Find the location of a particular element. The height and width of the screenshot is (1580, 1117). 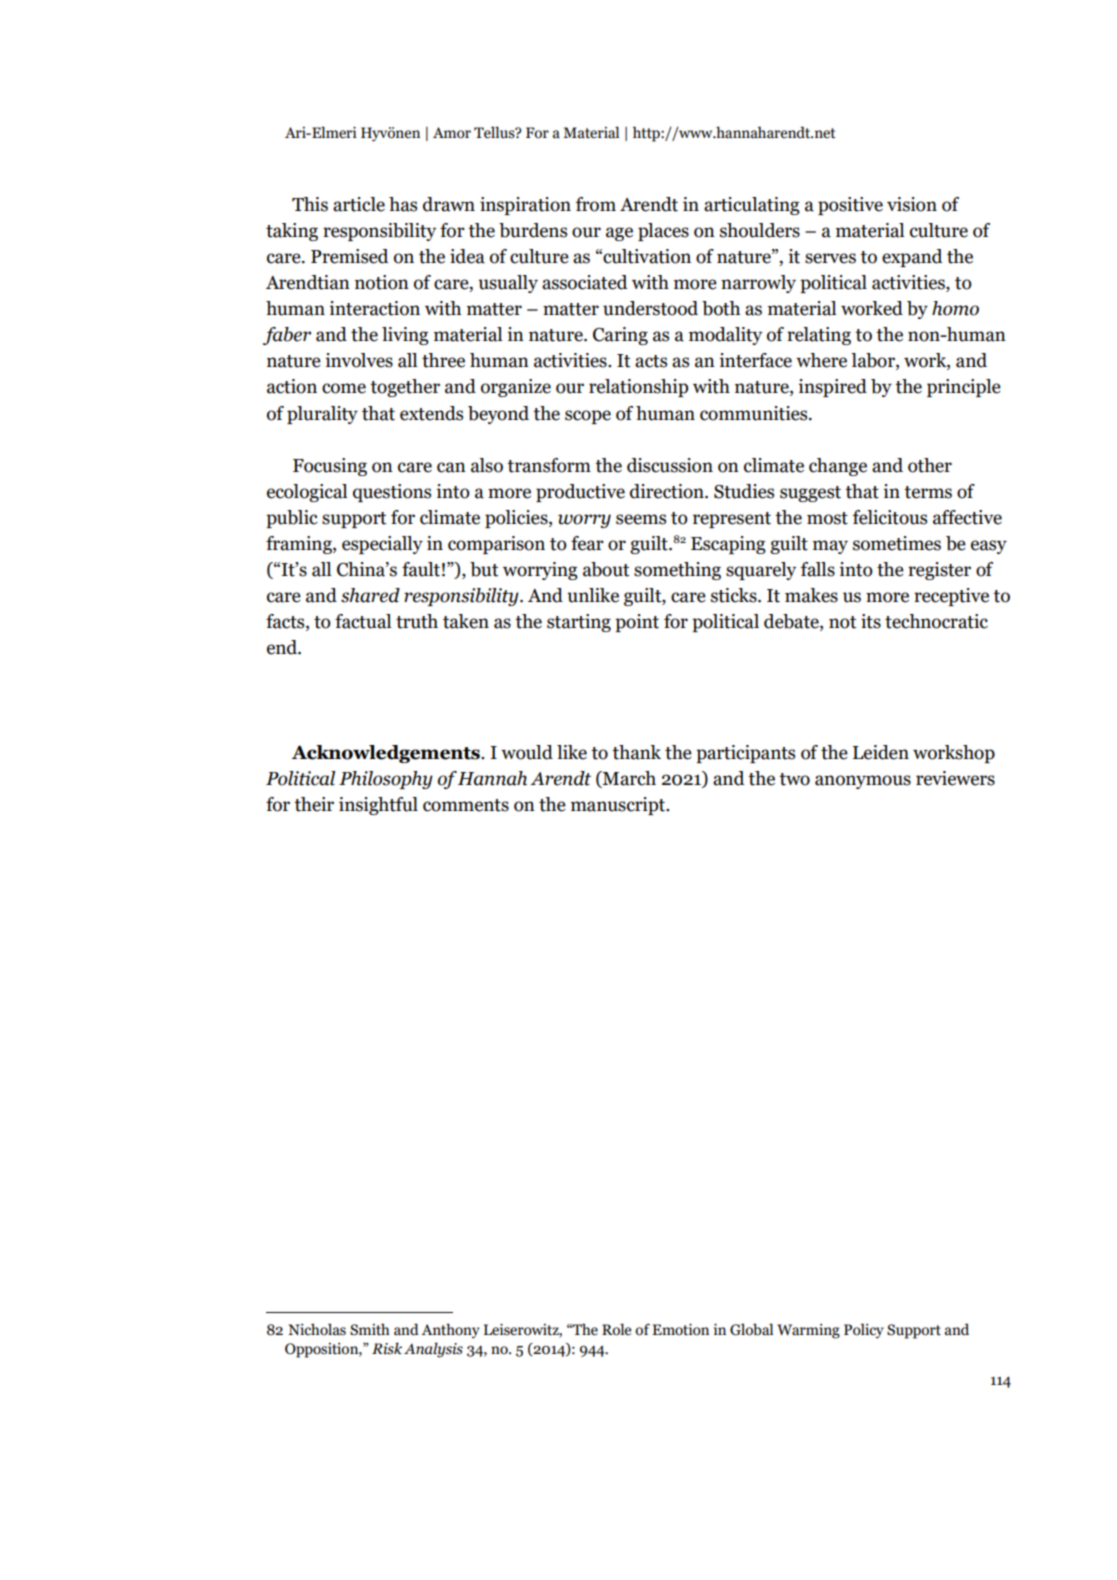

article is located at coordinates (359, 204).
